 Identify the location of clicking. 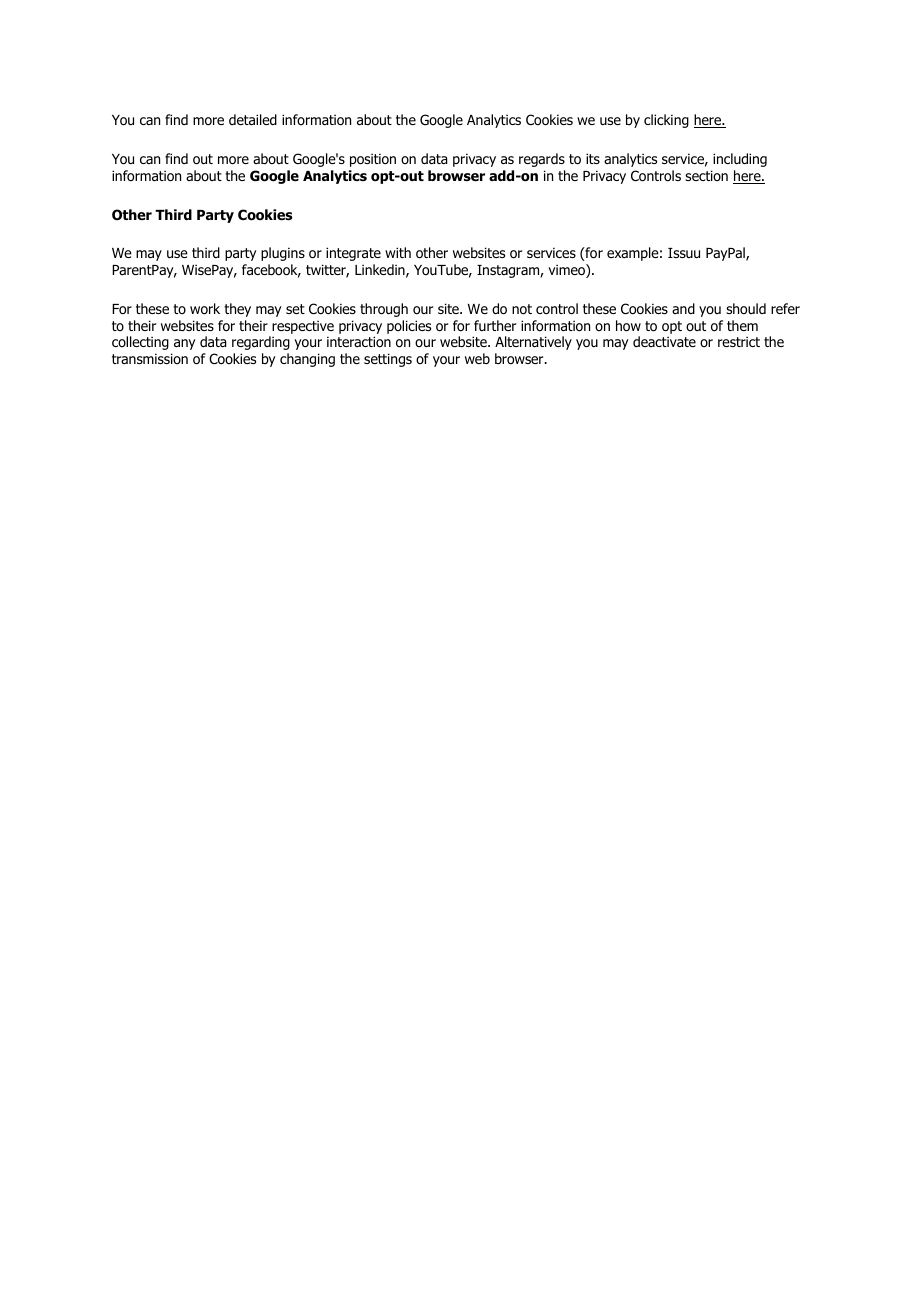
(666, 121).
